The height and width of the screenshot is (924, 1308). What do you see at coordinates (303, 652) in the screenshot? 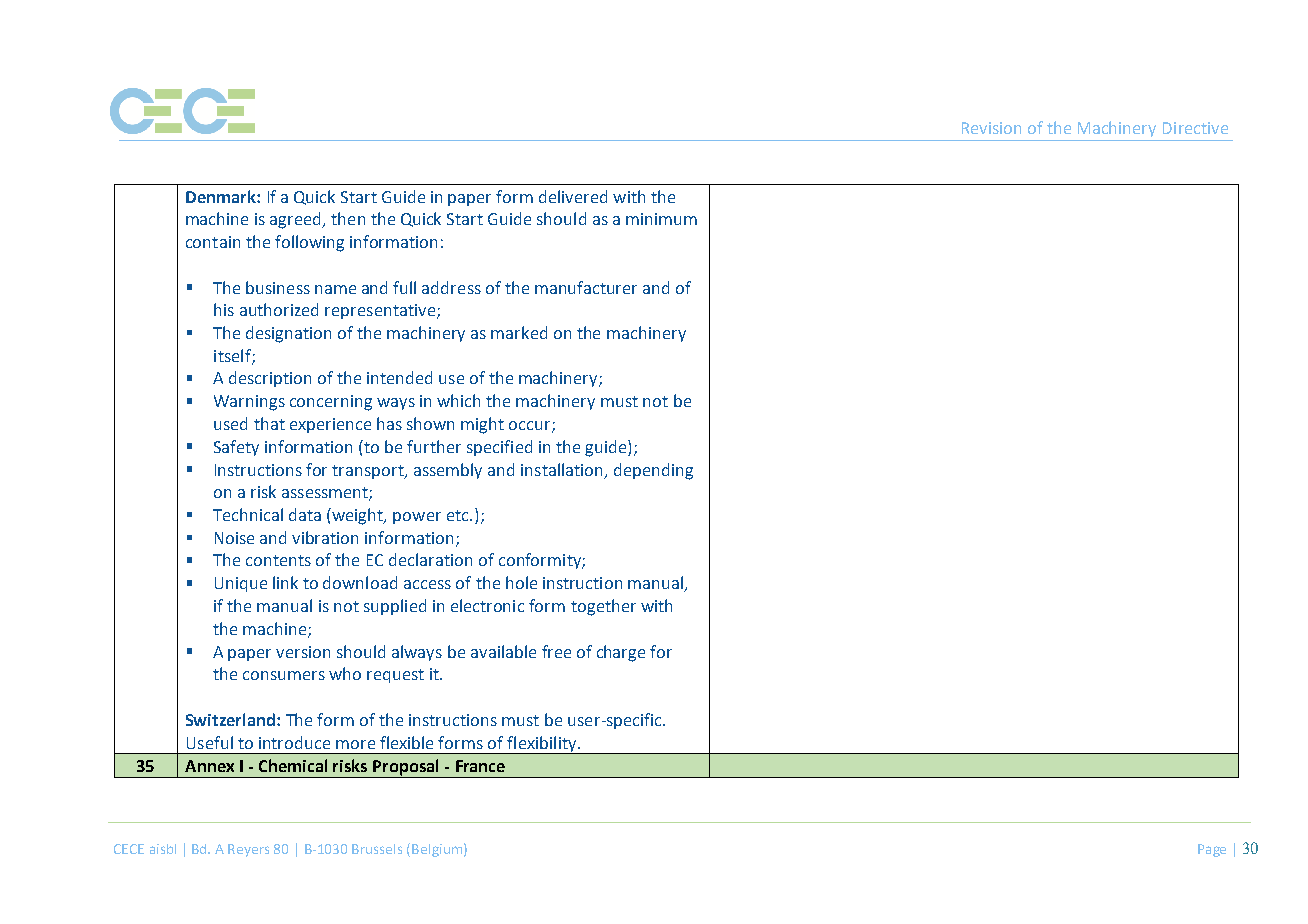
I see `version` at bounding box center [303, 652].
